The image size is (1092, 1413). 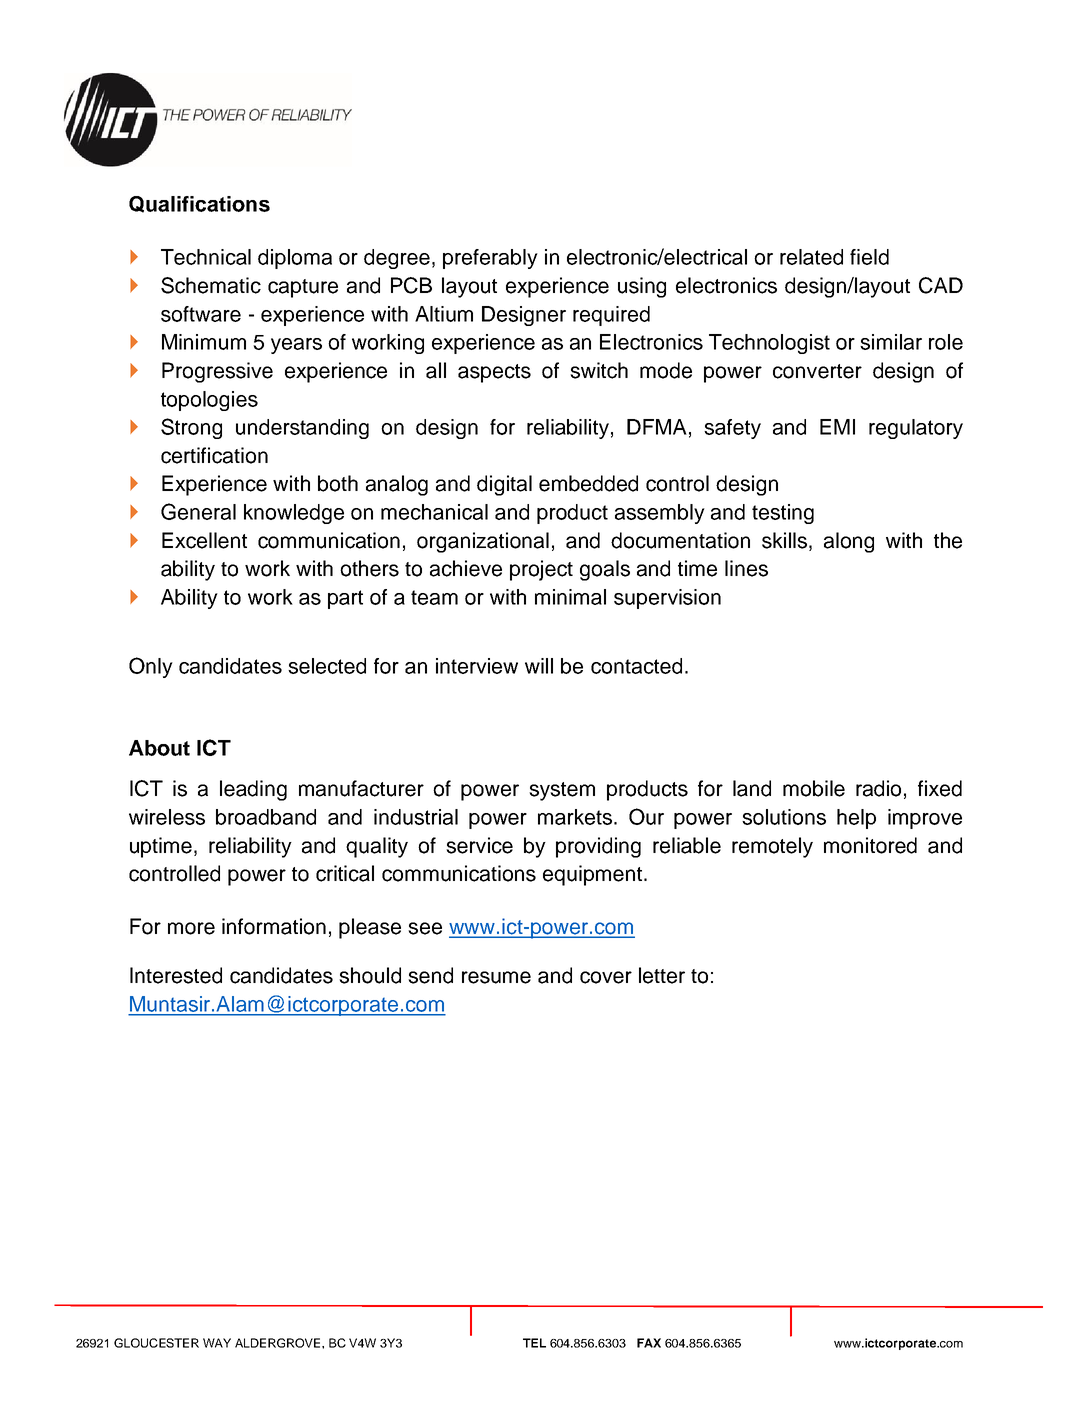 I want to click on letter, so click(x=662, y=975).
